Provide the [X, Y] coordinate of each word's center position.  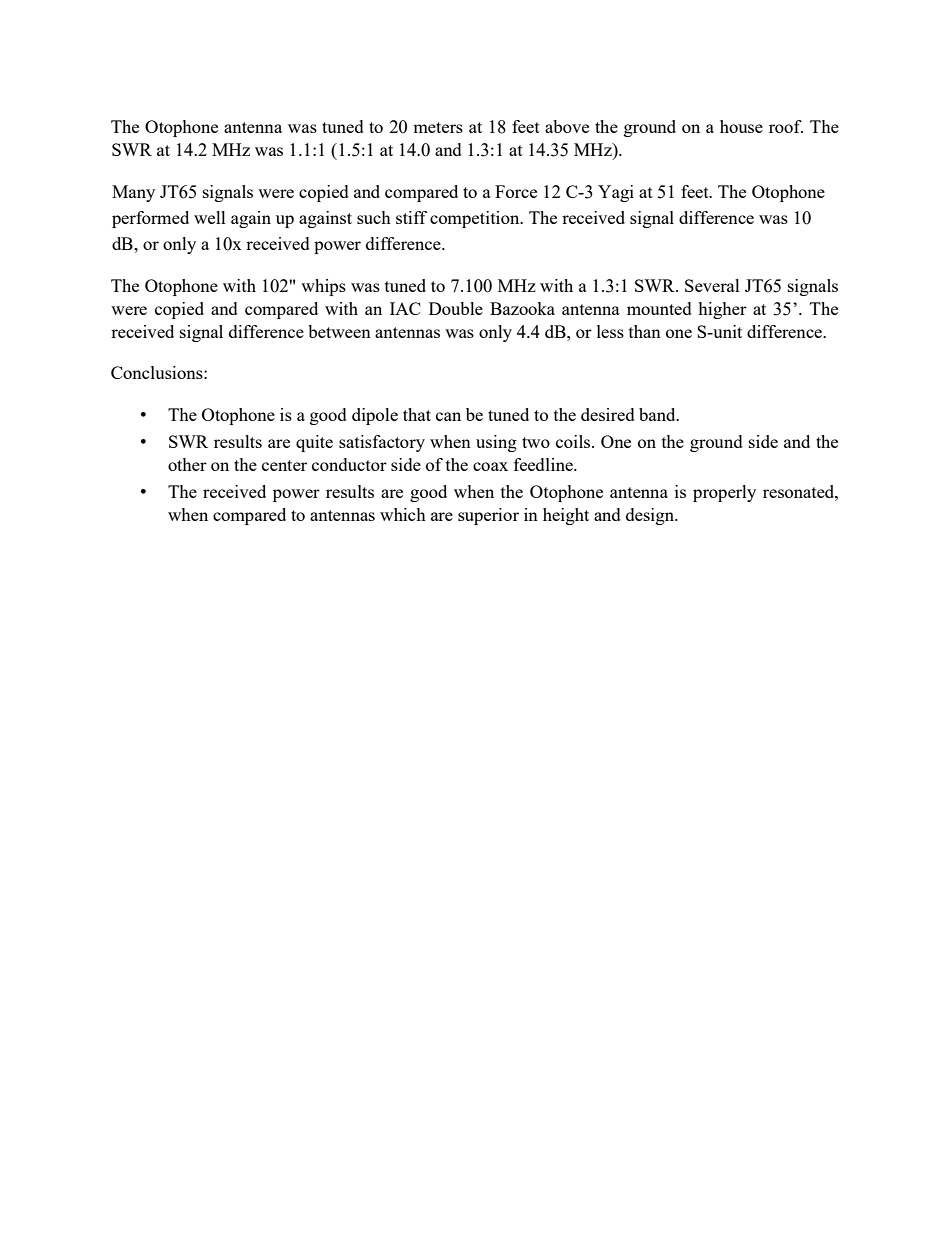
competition [476, 219]
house [741, 126]
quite [314, 443]
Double [456, 308]
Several [712, 285]
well [210, 217]
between [339, 331]
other [187, 464]
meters [438, 127]
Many [133, 193]
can [448, 416]
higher [722, 310]
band [658, 414]
